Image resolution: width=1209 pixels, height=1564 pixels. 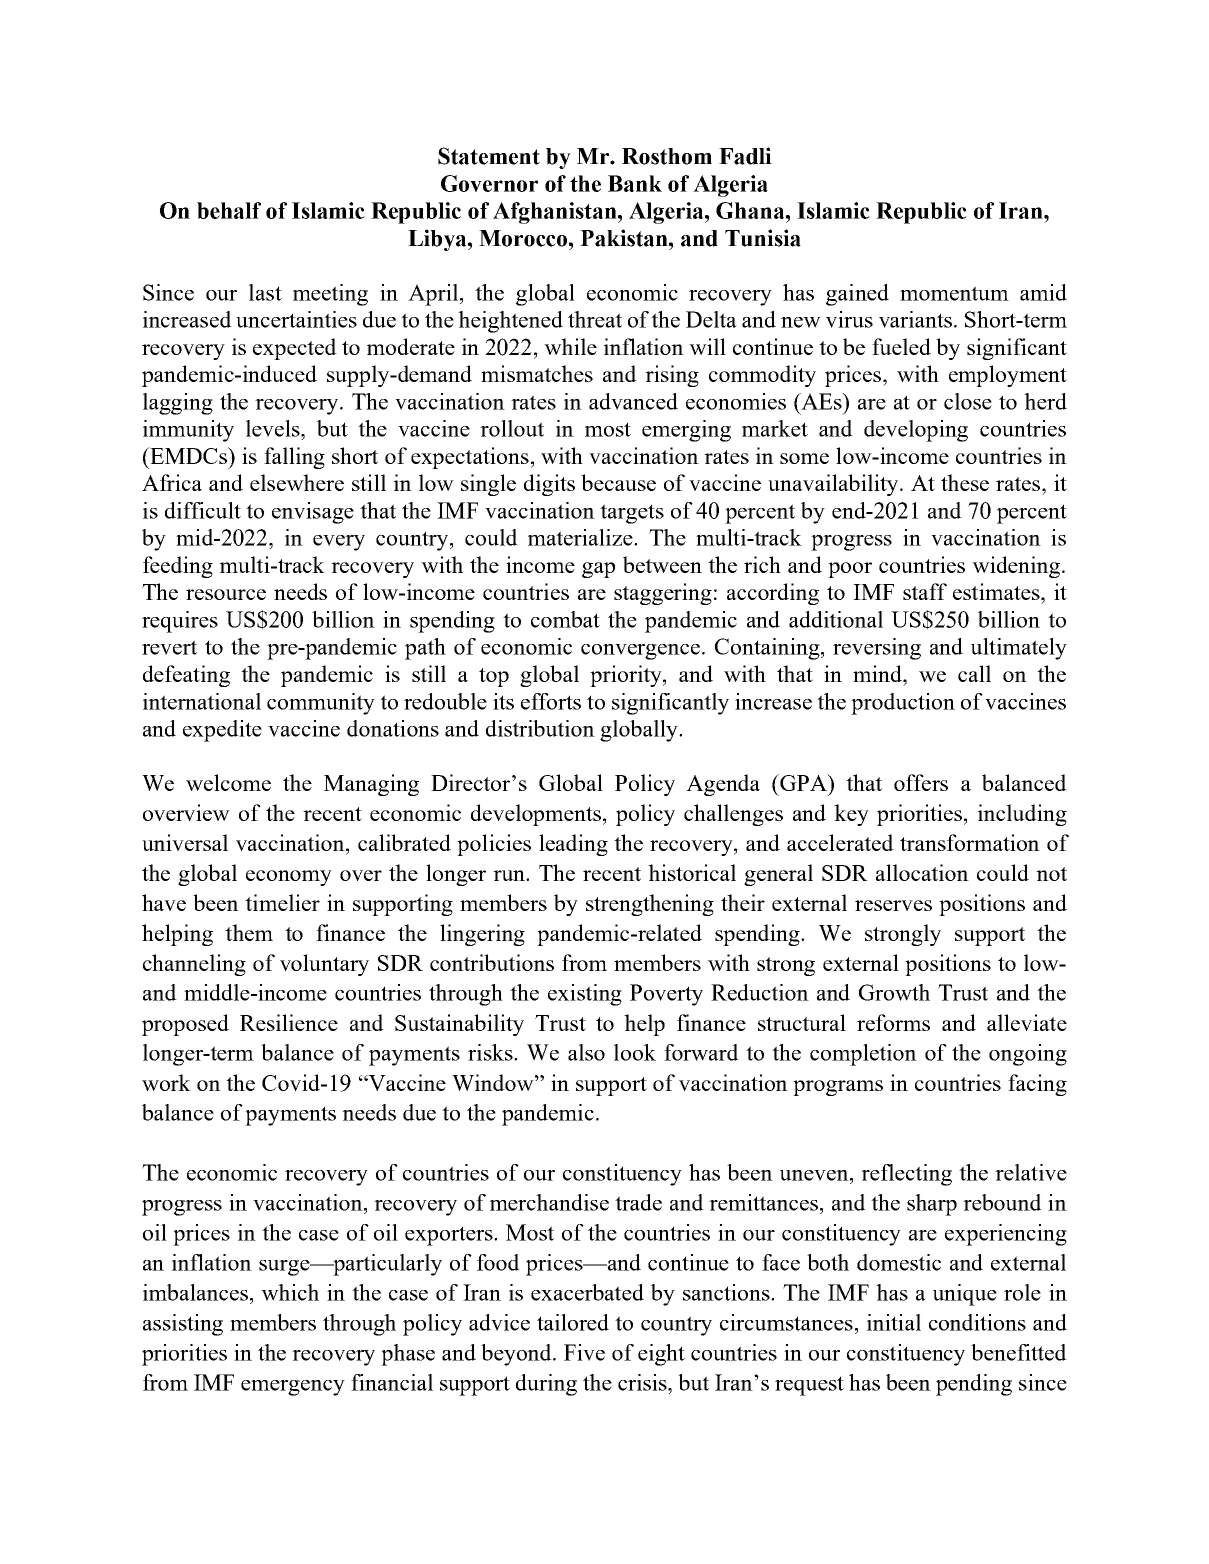 What do you see at coordinates (893, 1022) in the screenshot?
I see `reforms` at bounding box center [893, 1022].
